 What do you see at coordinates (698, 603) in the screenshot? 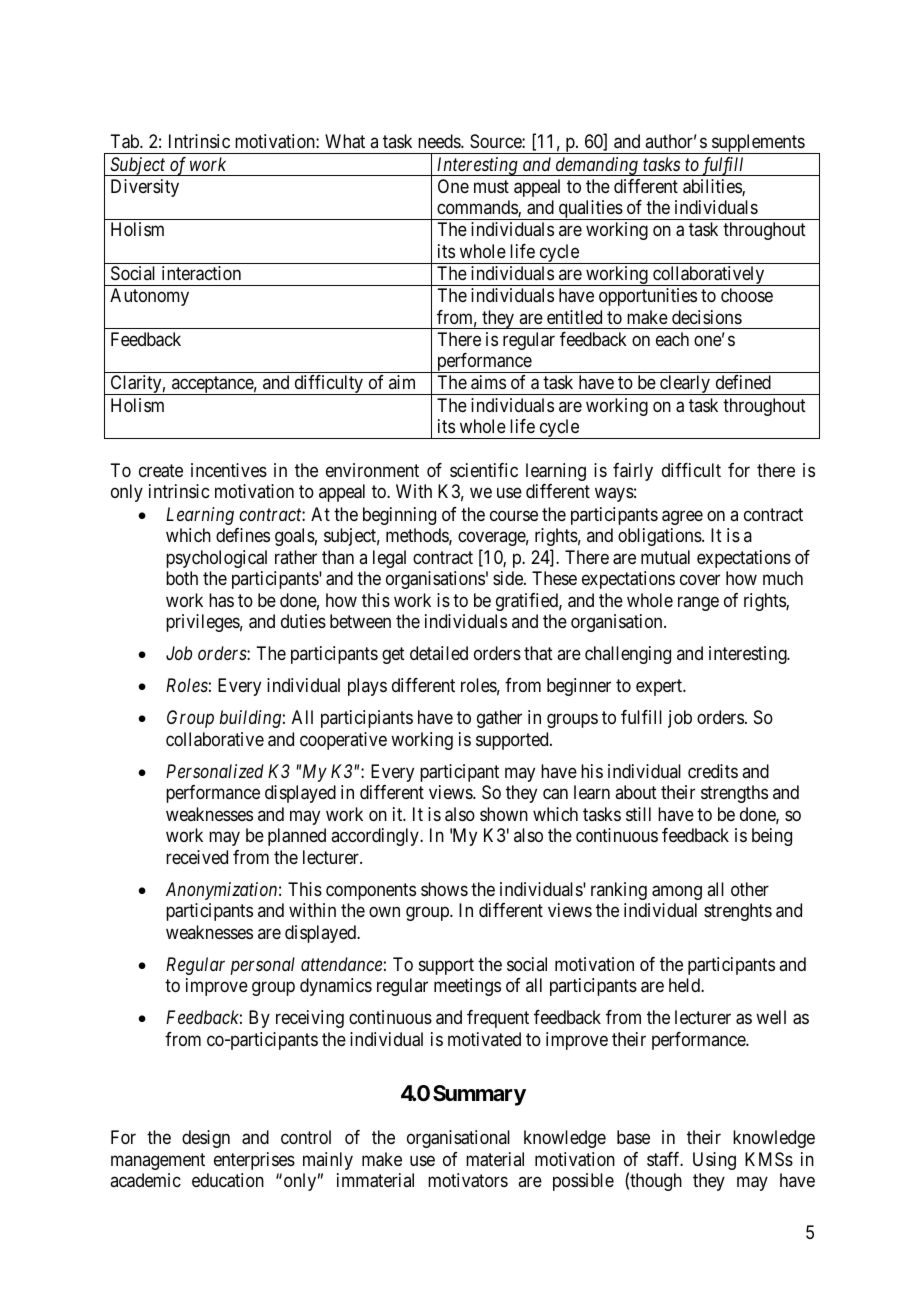
I see `range` at bounding box center [698, 603].
